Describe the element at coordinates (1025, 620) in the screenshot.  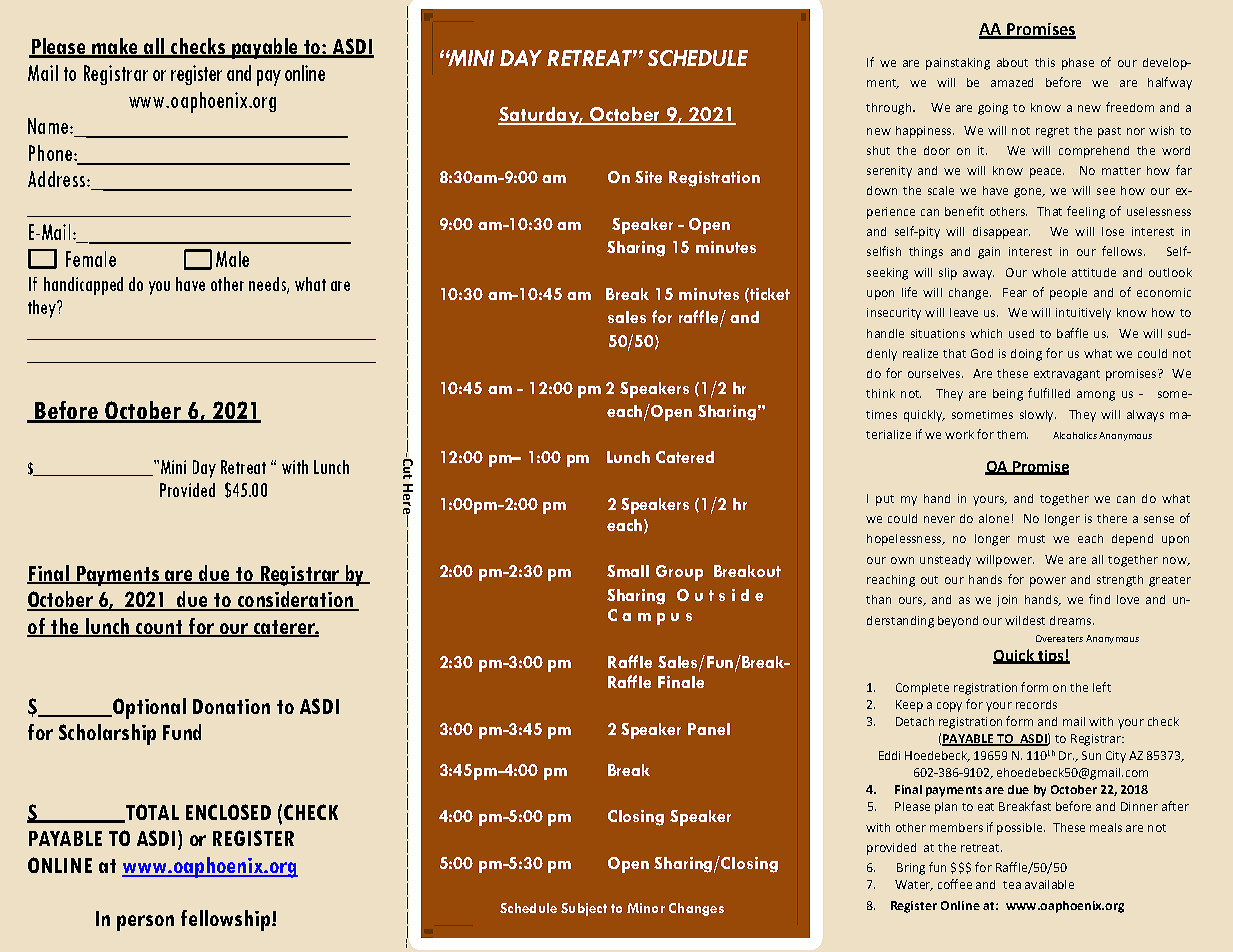
I see `wildest` at that location.
